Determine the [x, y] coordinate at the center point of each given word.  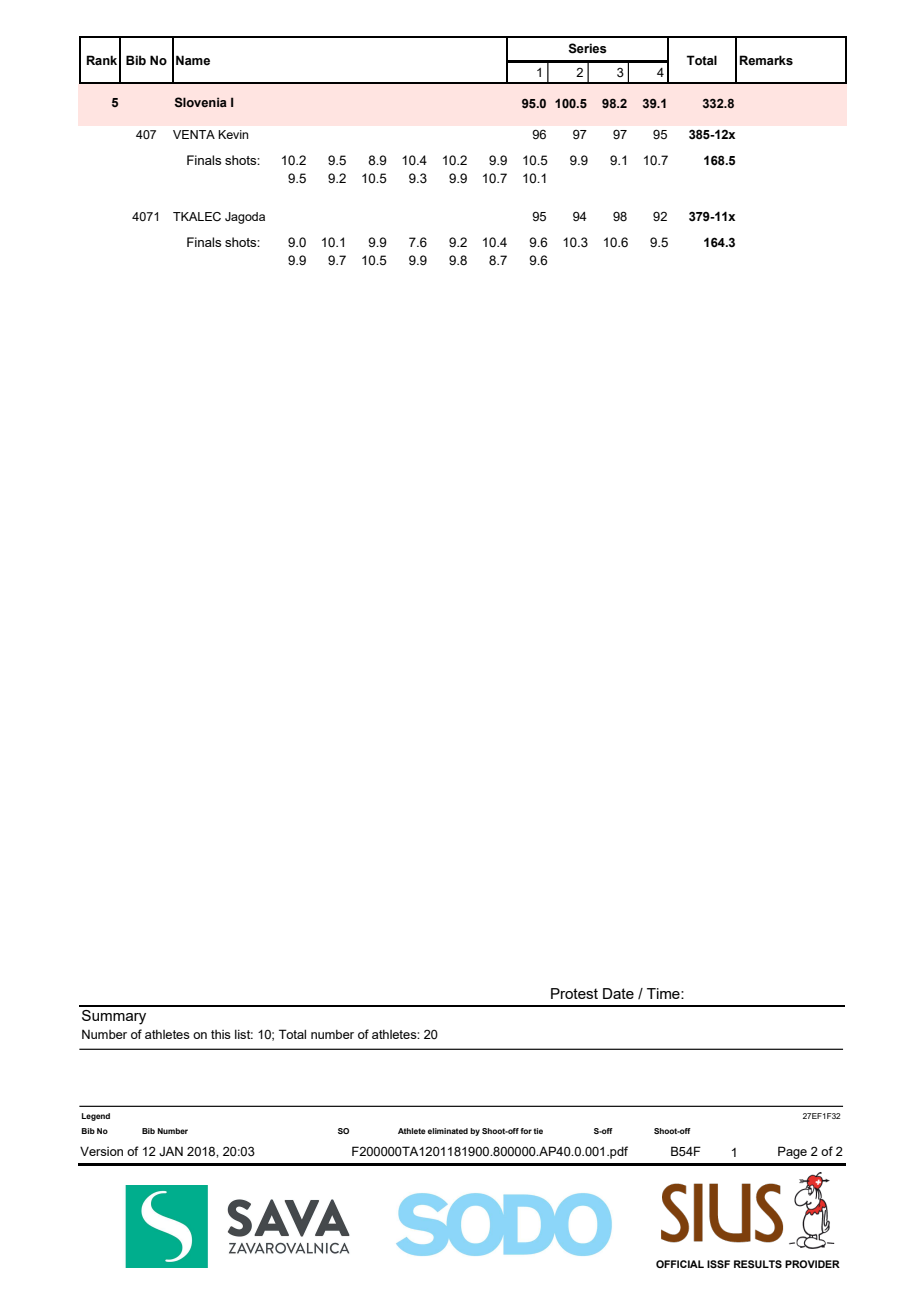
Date [618, 993]
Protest [574, 993]
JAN [171, 1151]
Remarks [766, 60]
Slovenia [200, 102]
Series [587, 48]
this [221, 1034]
